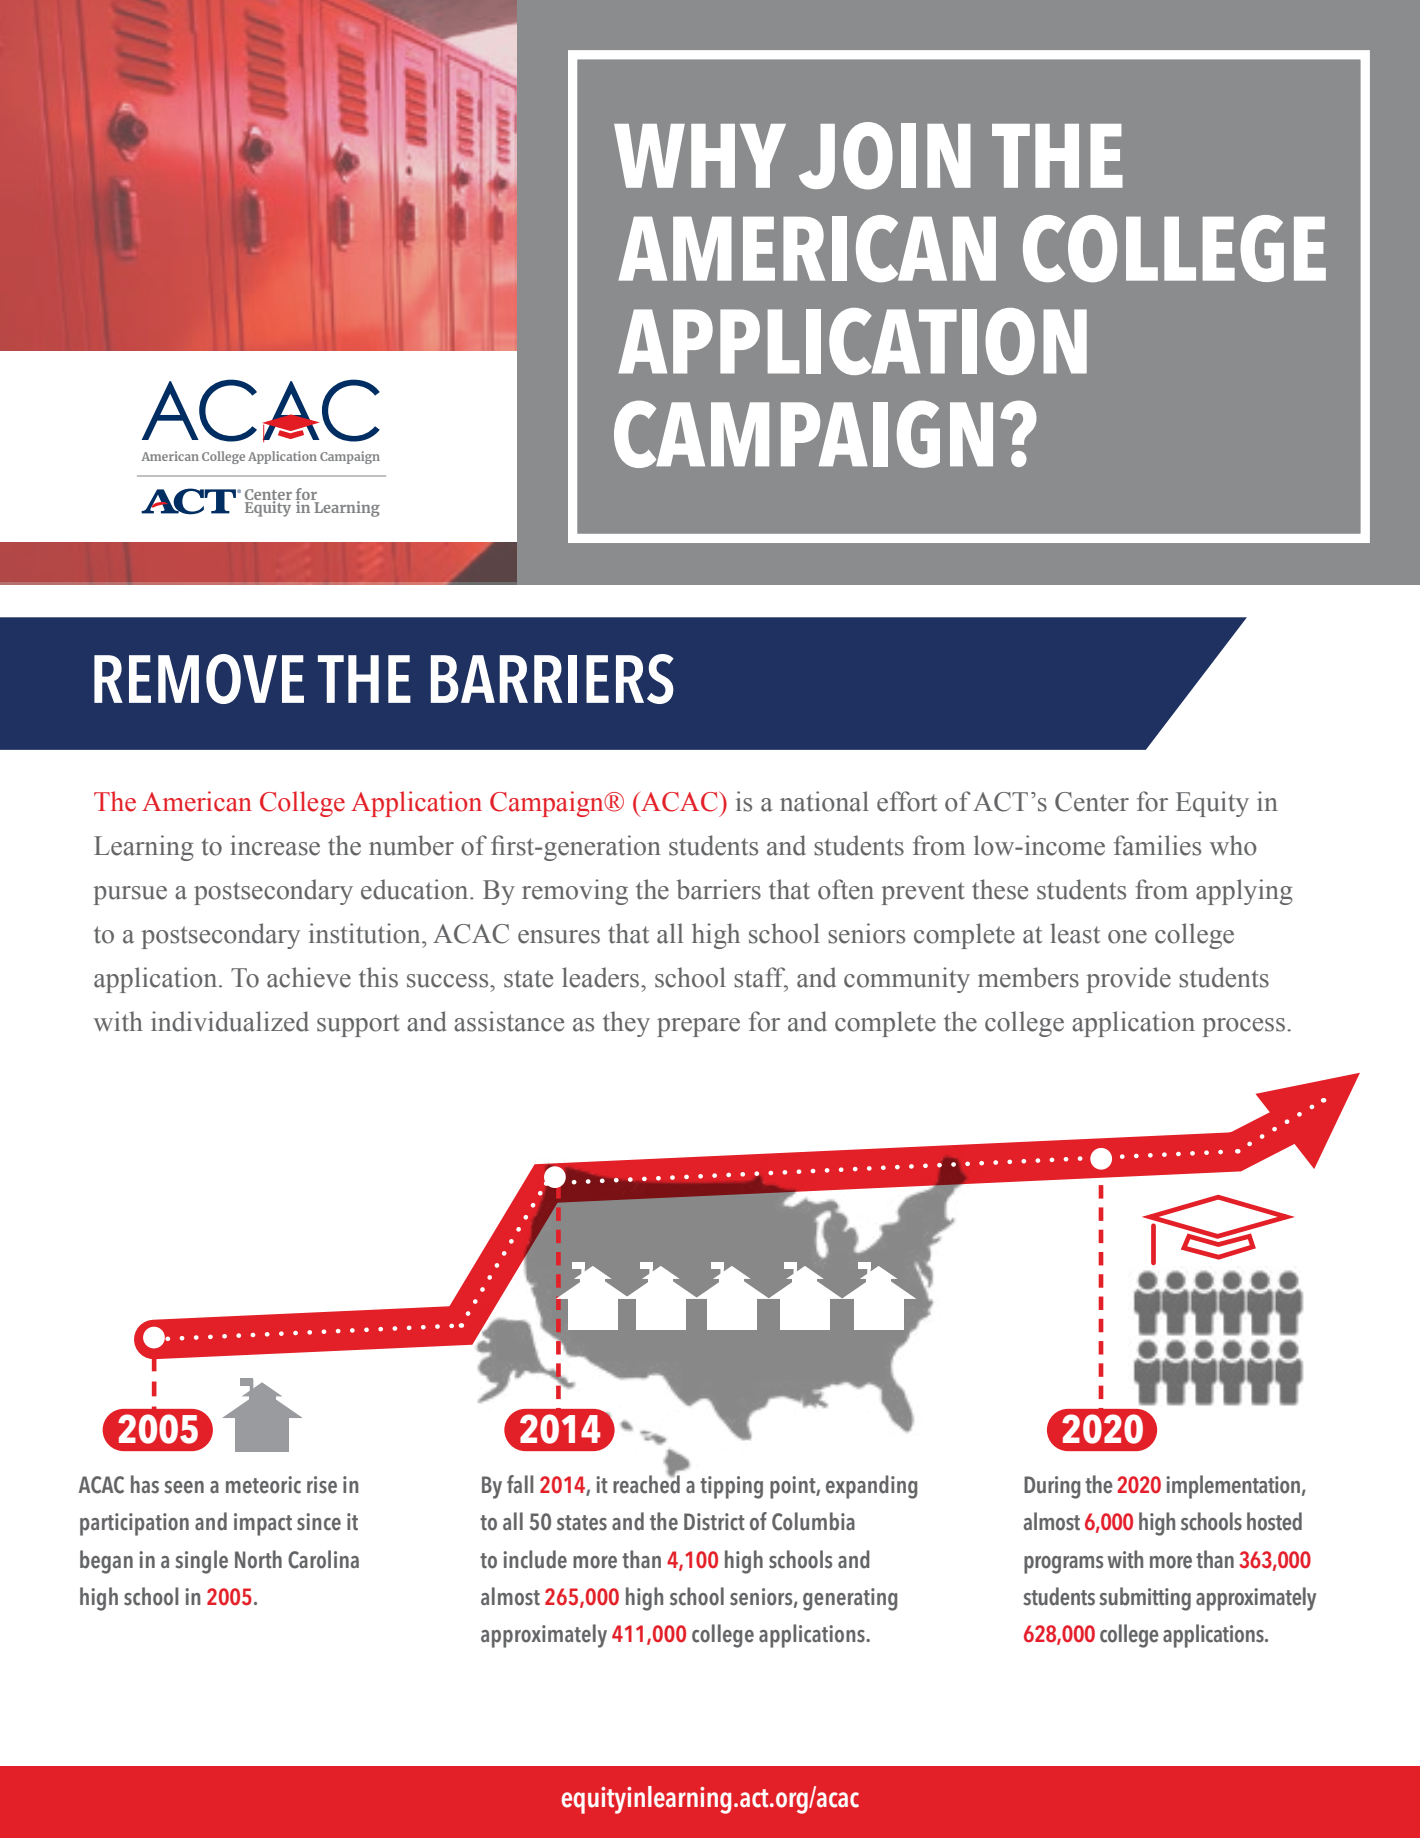 The height and width of the image is (1838, 1420). I want to click on District, so click(714, 1522).
